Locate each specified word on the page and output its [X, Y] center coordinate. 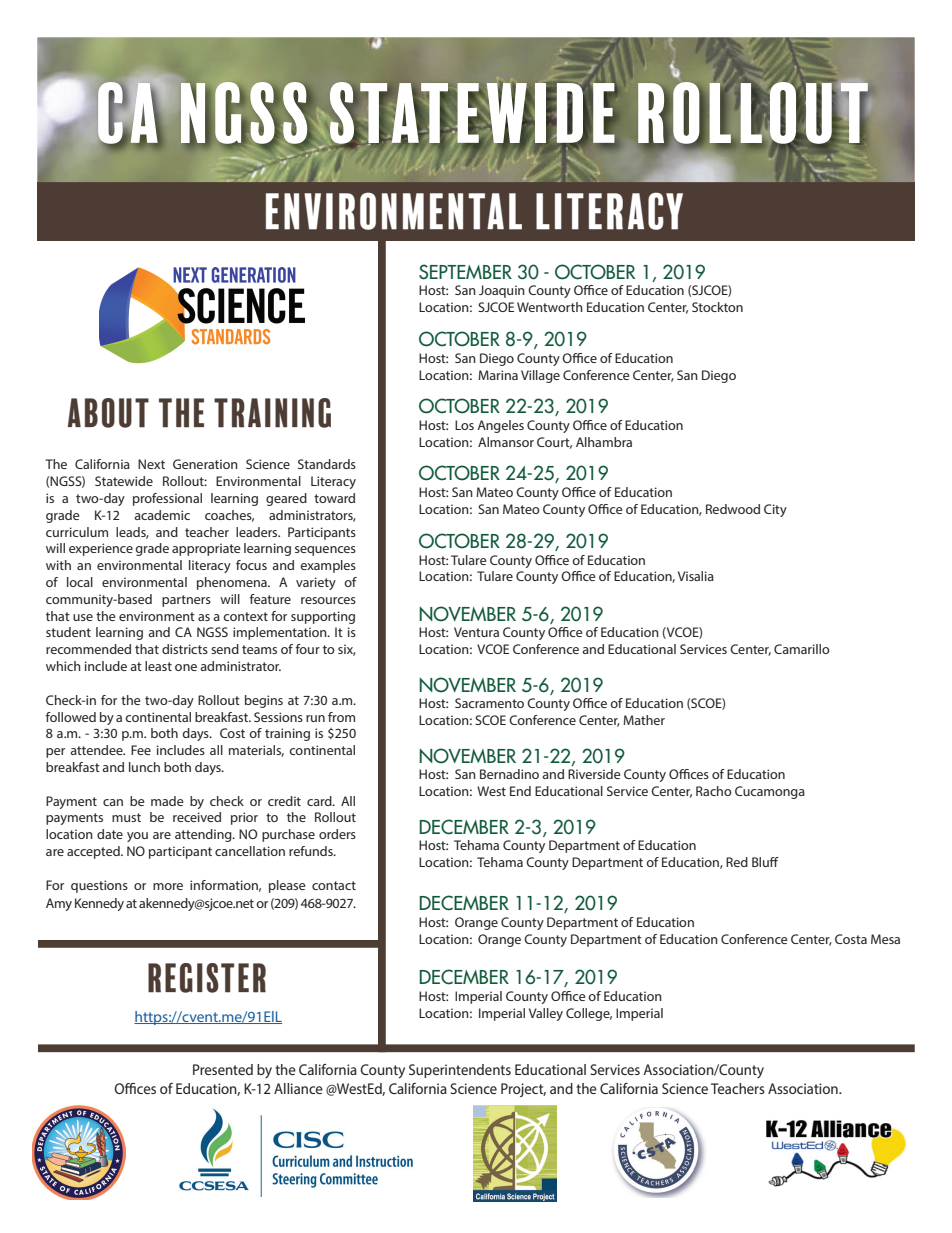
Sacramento [489, 703]
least [158, 666]
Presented [223, 1069]
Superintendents [460, 1071]
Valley [546, 1014]
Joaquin [502, 291]
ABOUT [108, 413]
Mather [644, 720]
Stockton [717, 307]
